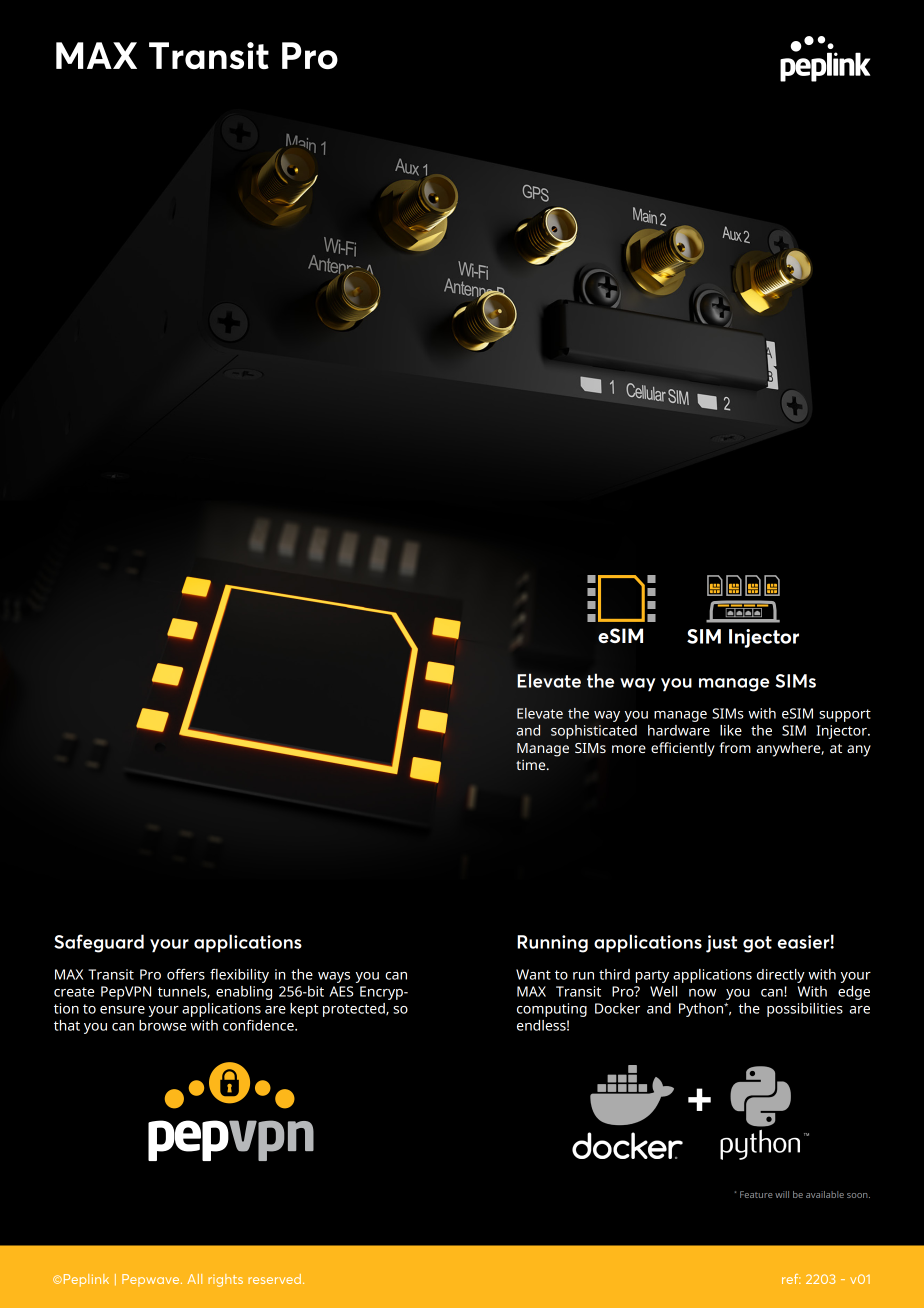  I want to click on got, so click(757, 944).
